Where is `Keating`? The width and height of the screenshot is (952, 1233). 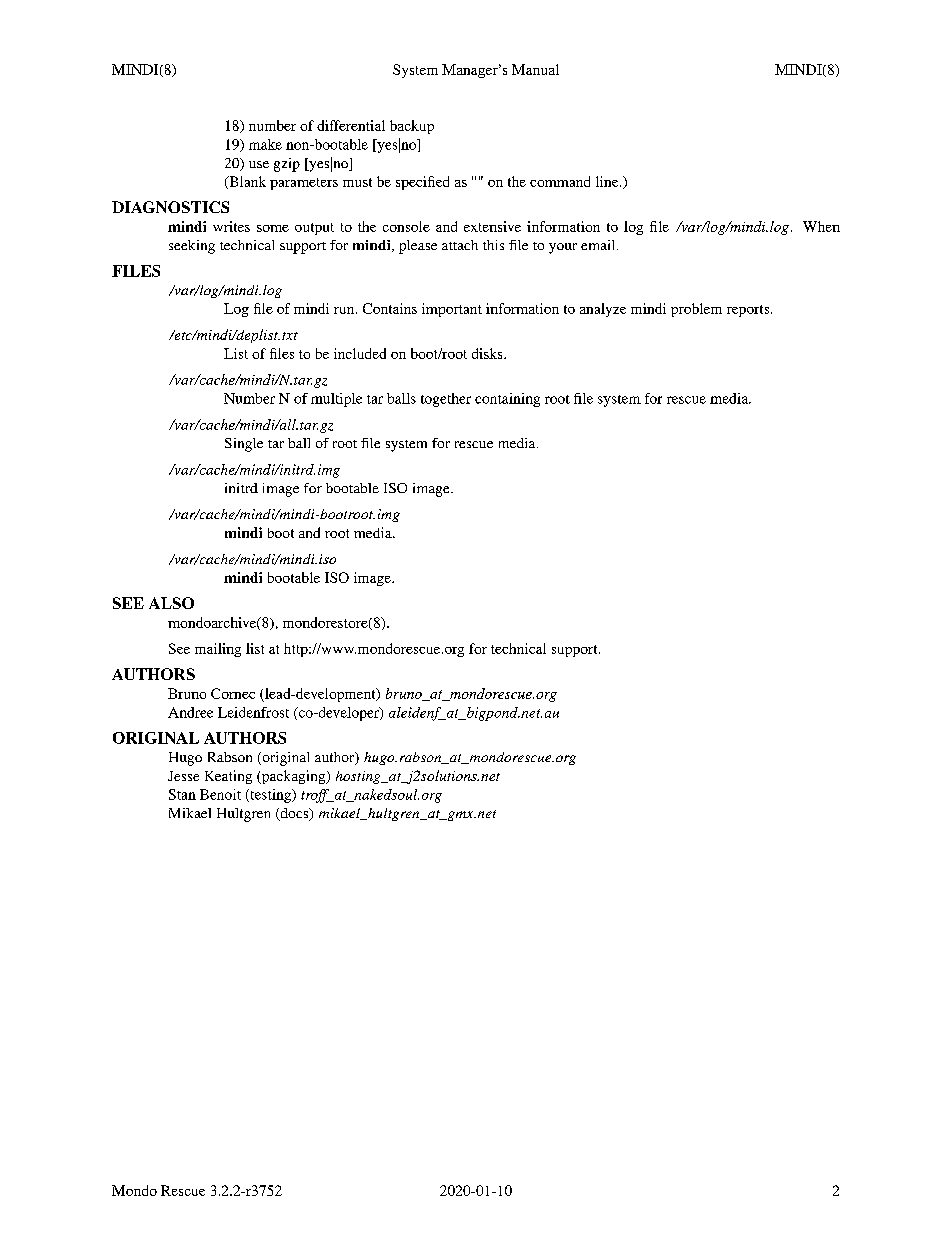 Keating is located at coordinates (228, 777).
